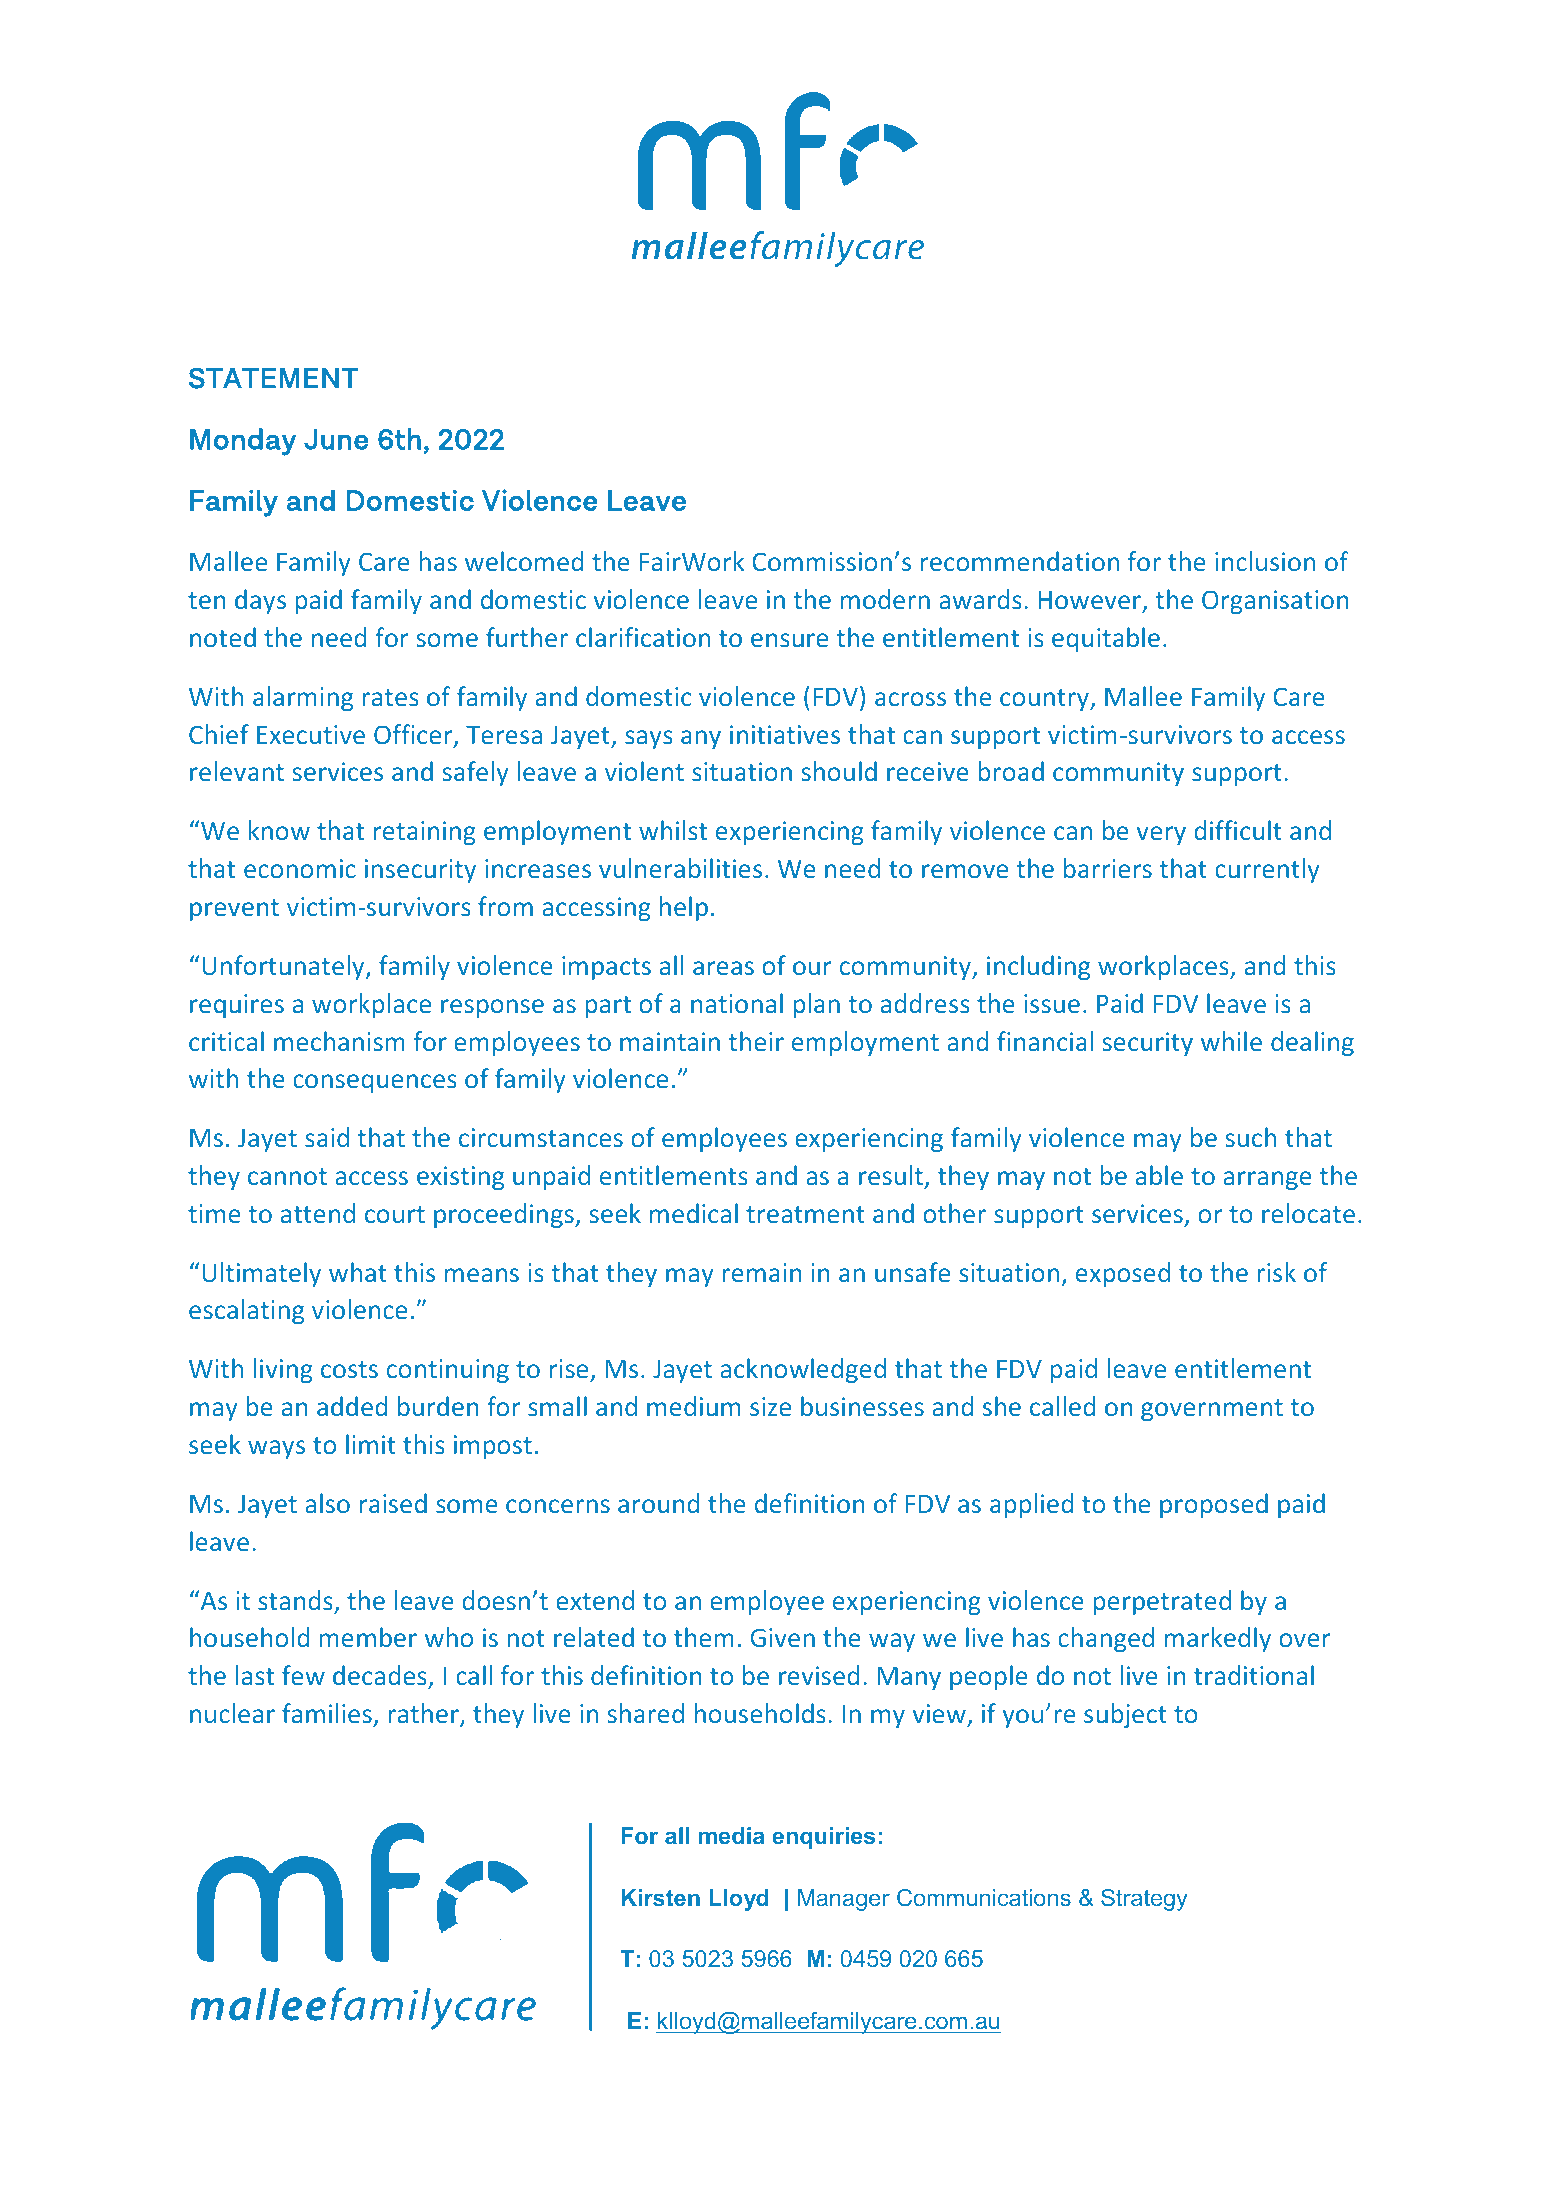 This image has height=2201, width=1556. I want to click on families, so click(327, 1713).
